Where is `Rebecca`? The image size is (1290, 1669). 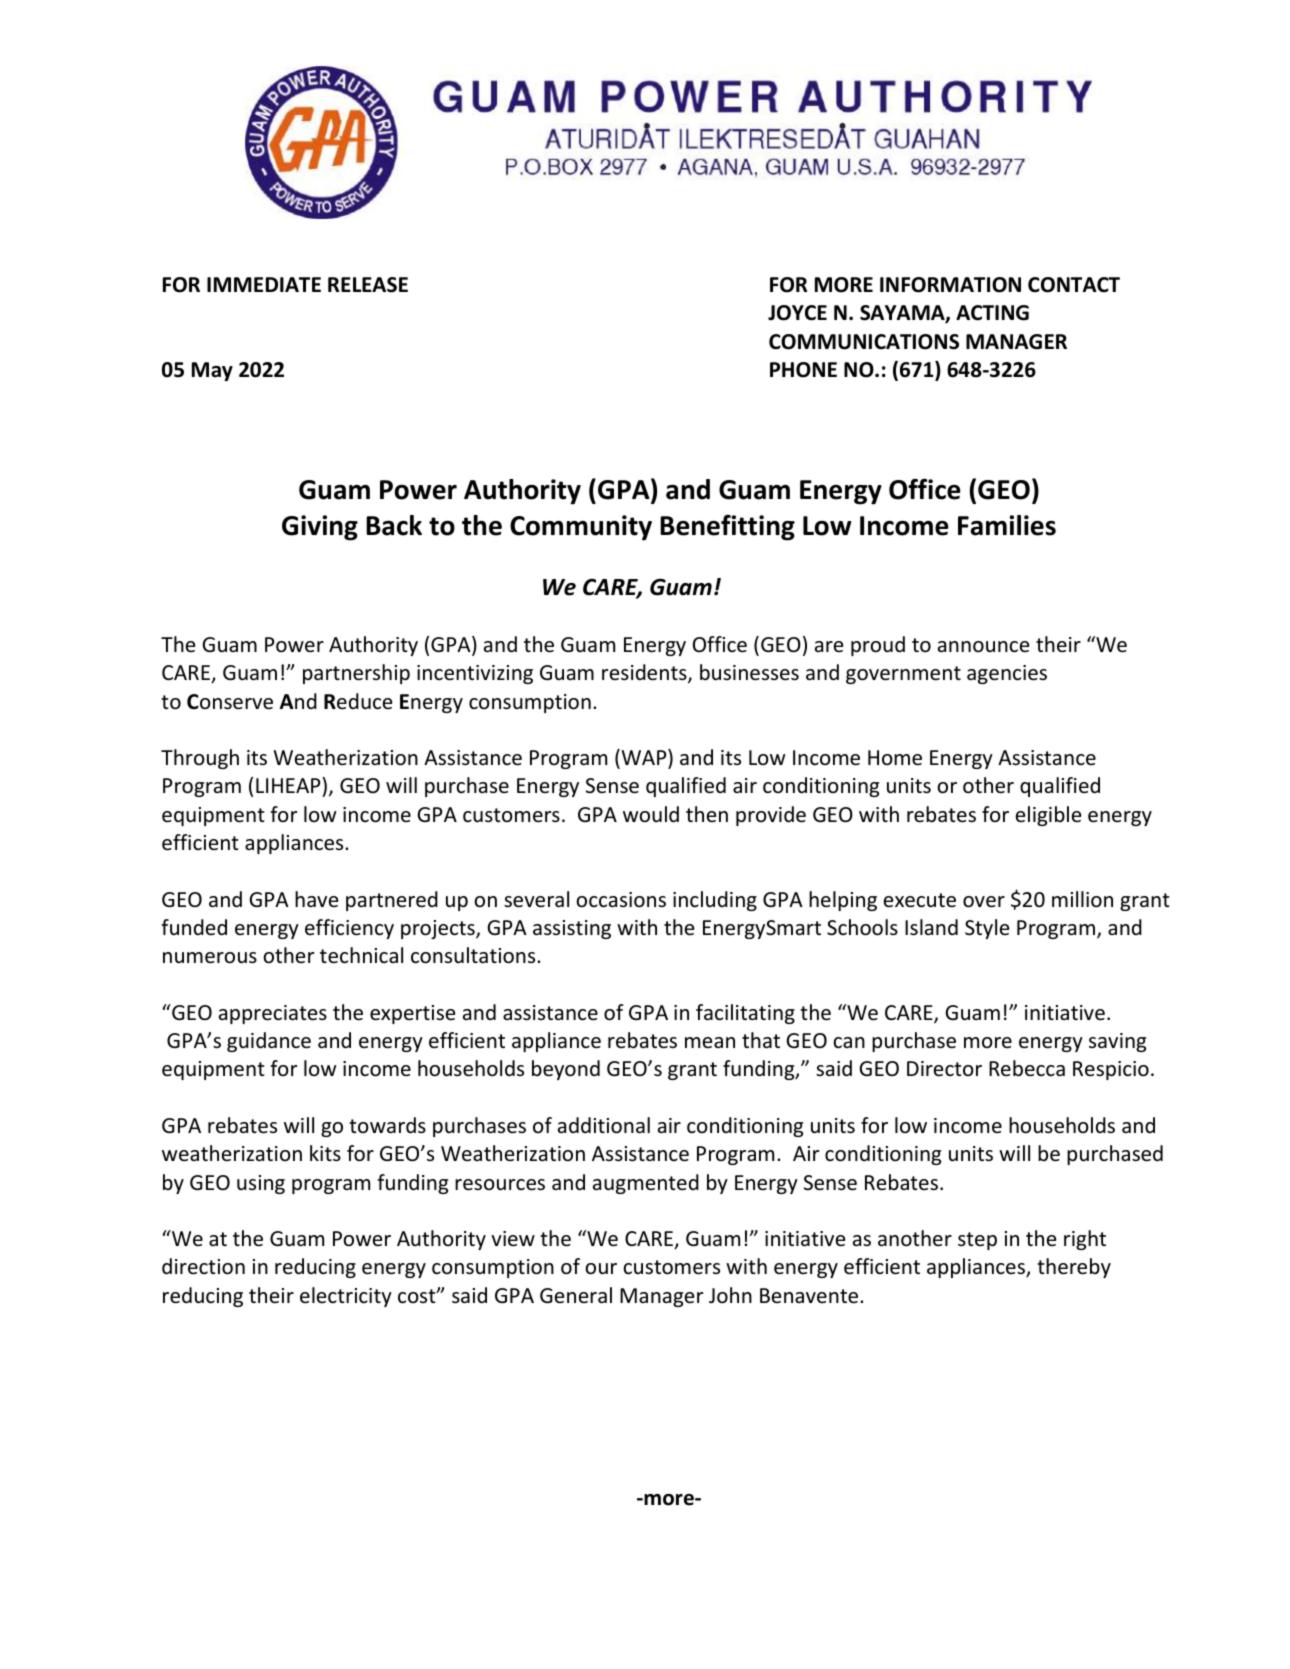 Rebecca is located at coordinates (1027, 1068).
